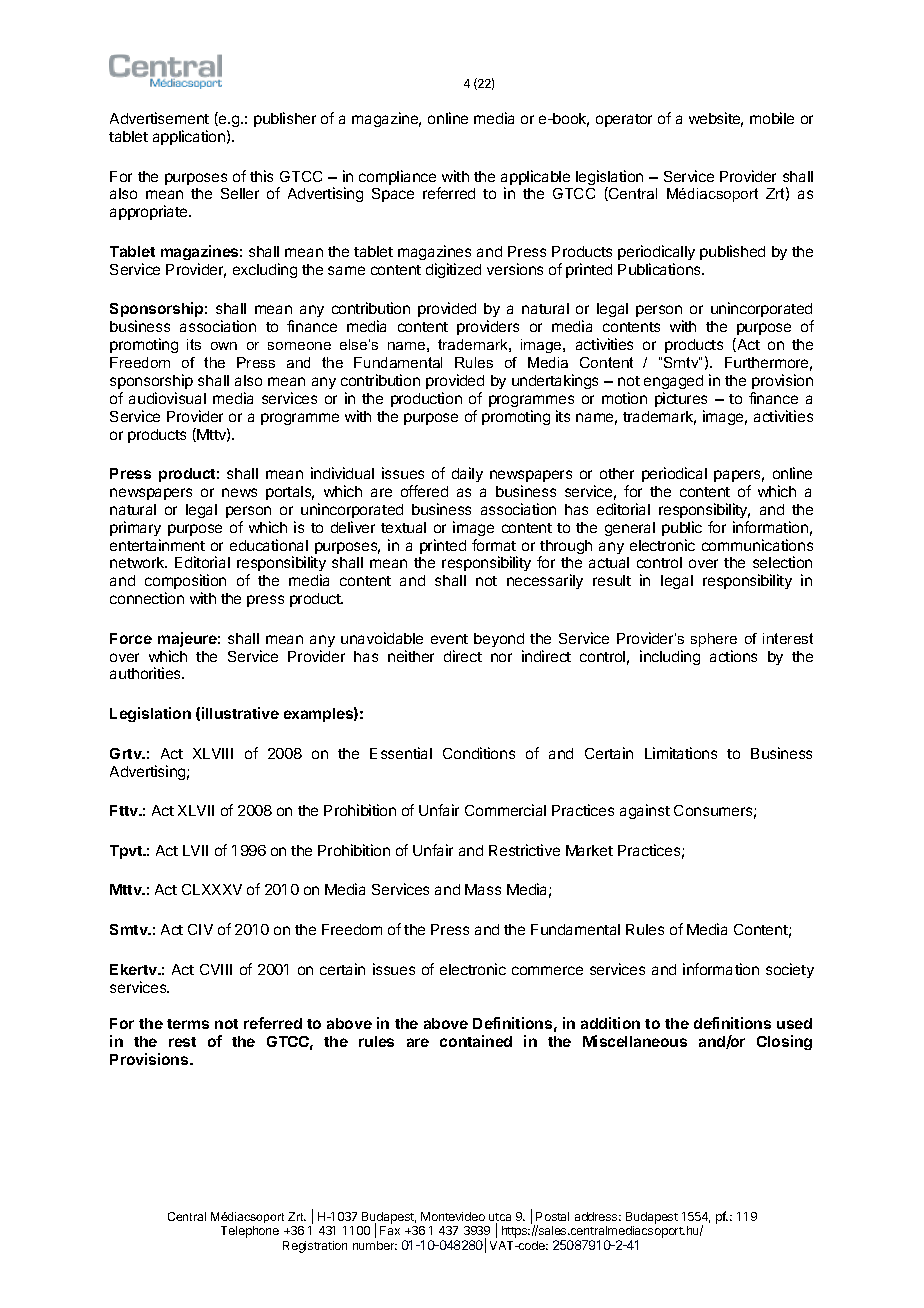 Image resolution: width=924 pixels, height=1308 pixels. I want to click on terms, so click(188, 1024).
